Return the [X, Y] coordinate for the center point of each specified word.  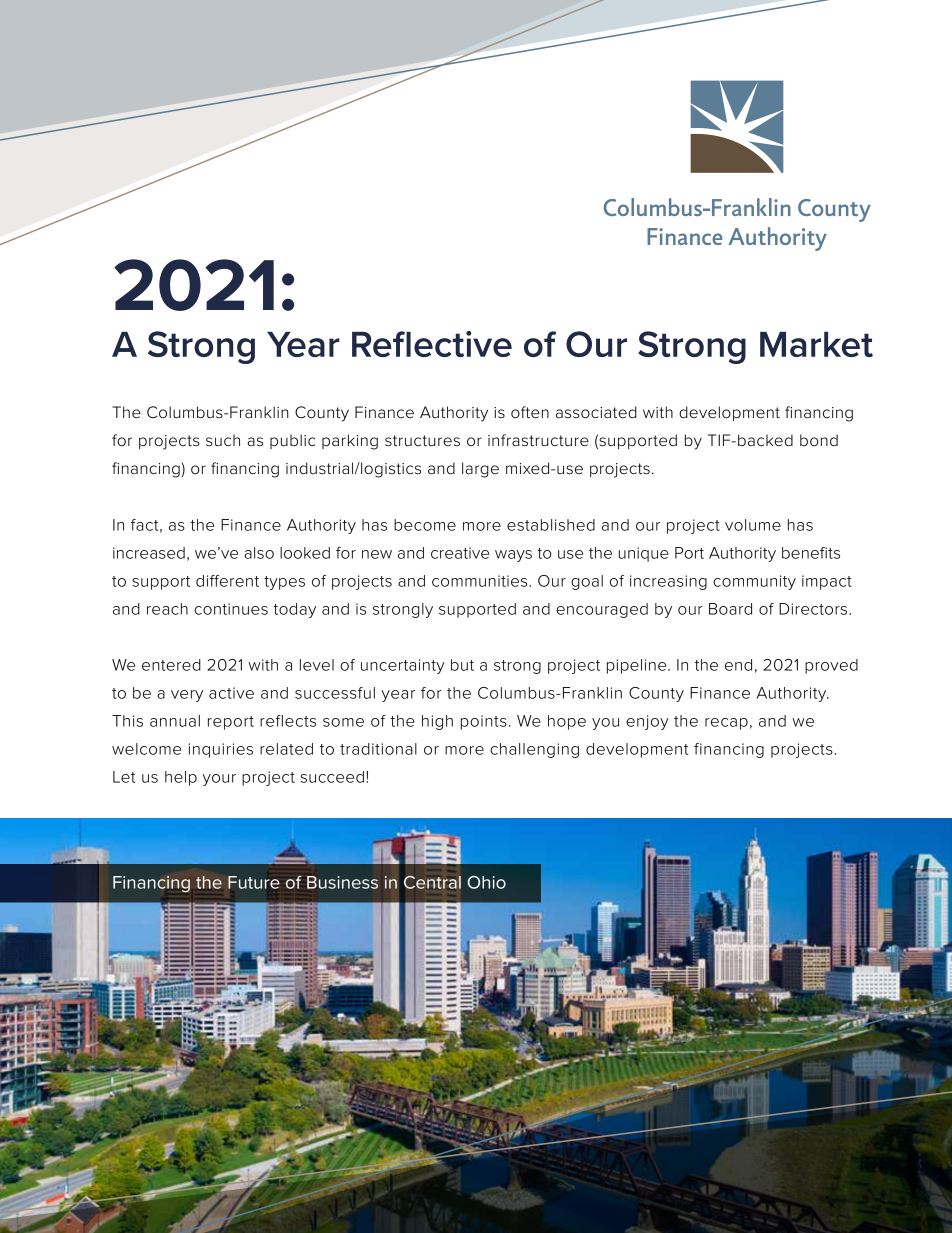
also [259, 553]
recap [726, 724]
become [425, 525]
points [484, 722]
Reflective [432, 344]
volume [753, 525]
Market [816, 344]
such [223, 440]
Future [254, 882]
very [187, 696]
